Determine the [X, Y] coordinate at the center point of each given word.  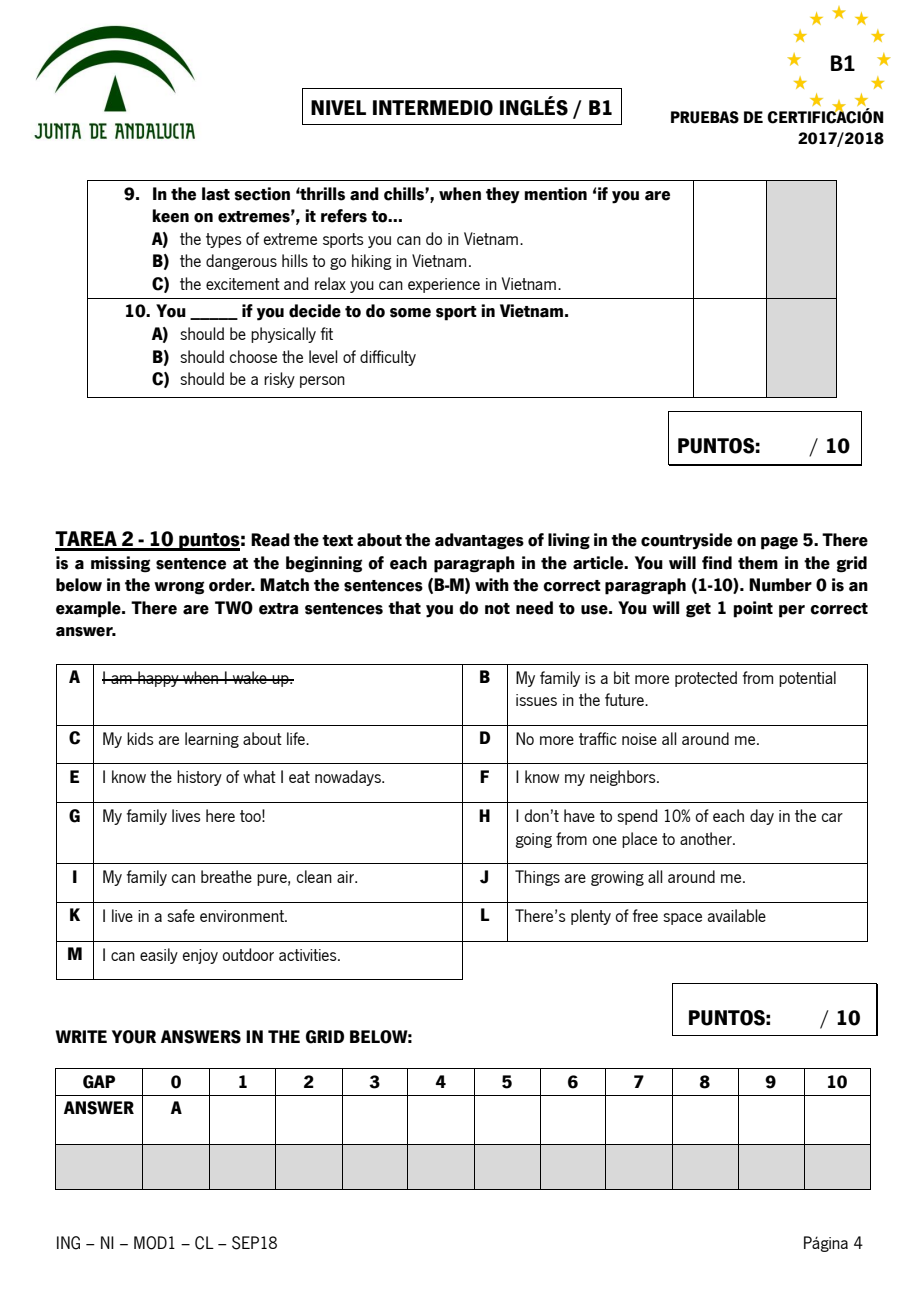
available [737, 915]
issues [536, 700]
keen [170, 216]
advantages [479, 541]
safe [181, 915]
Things [537, 878]
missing [120, 564]
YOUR [134, 1037]
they [503, 195]
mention [555, 194]
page [779, 543]
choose [253, 356]
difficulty [388, 358]
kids [140, 738]
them [758, 563]
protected [706, 679]
